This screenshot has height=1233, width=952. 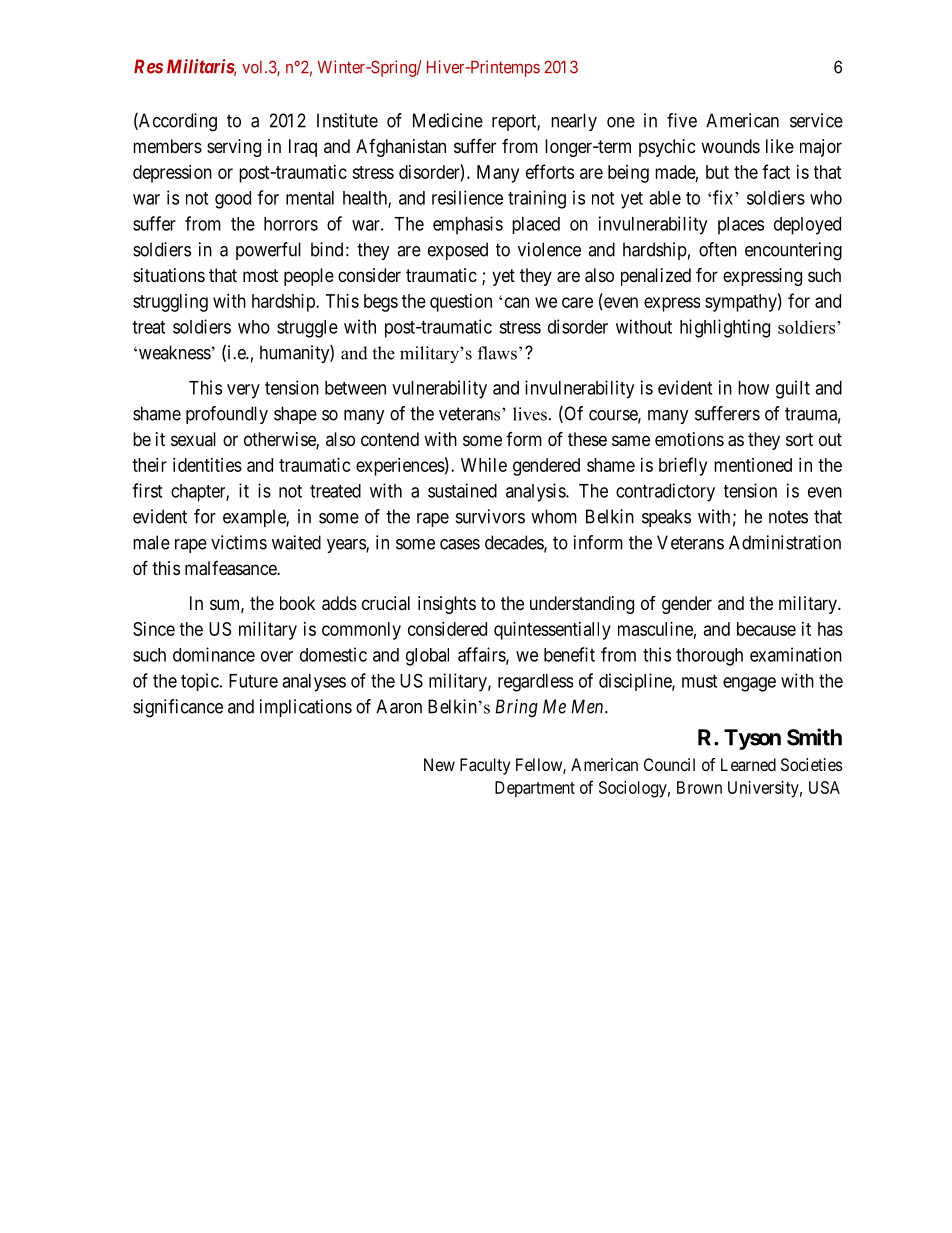 What do you see at coordinates (785, 542) in the screenshot?
I see `Administration` at bounding box center [785, 542].
